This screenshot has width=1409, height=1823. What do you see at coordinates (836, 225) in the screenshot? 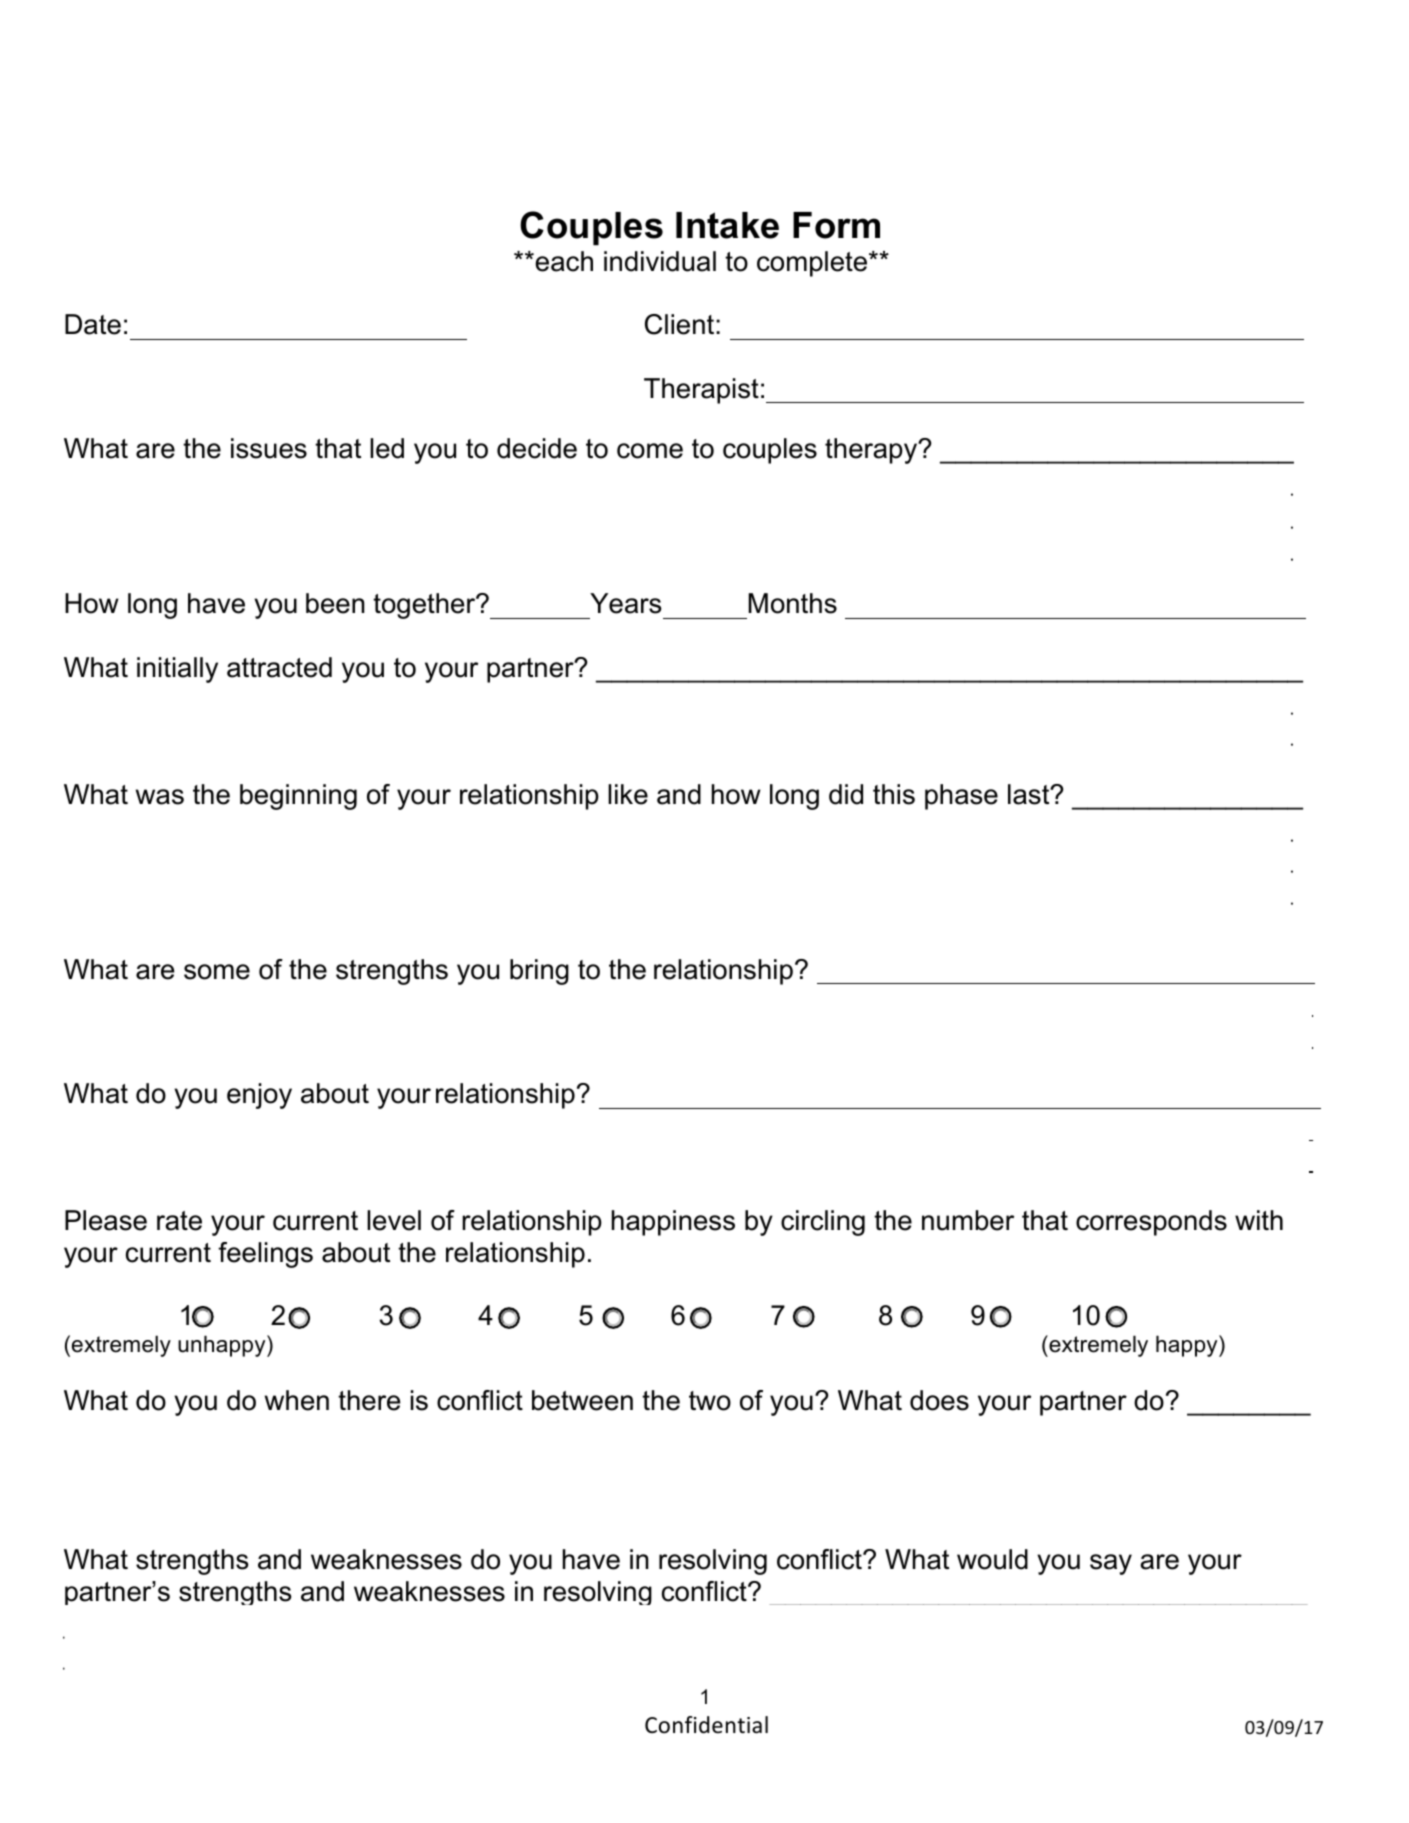
I see `Form` at bounding box center [836, 225].
